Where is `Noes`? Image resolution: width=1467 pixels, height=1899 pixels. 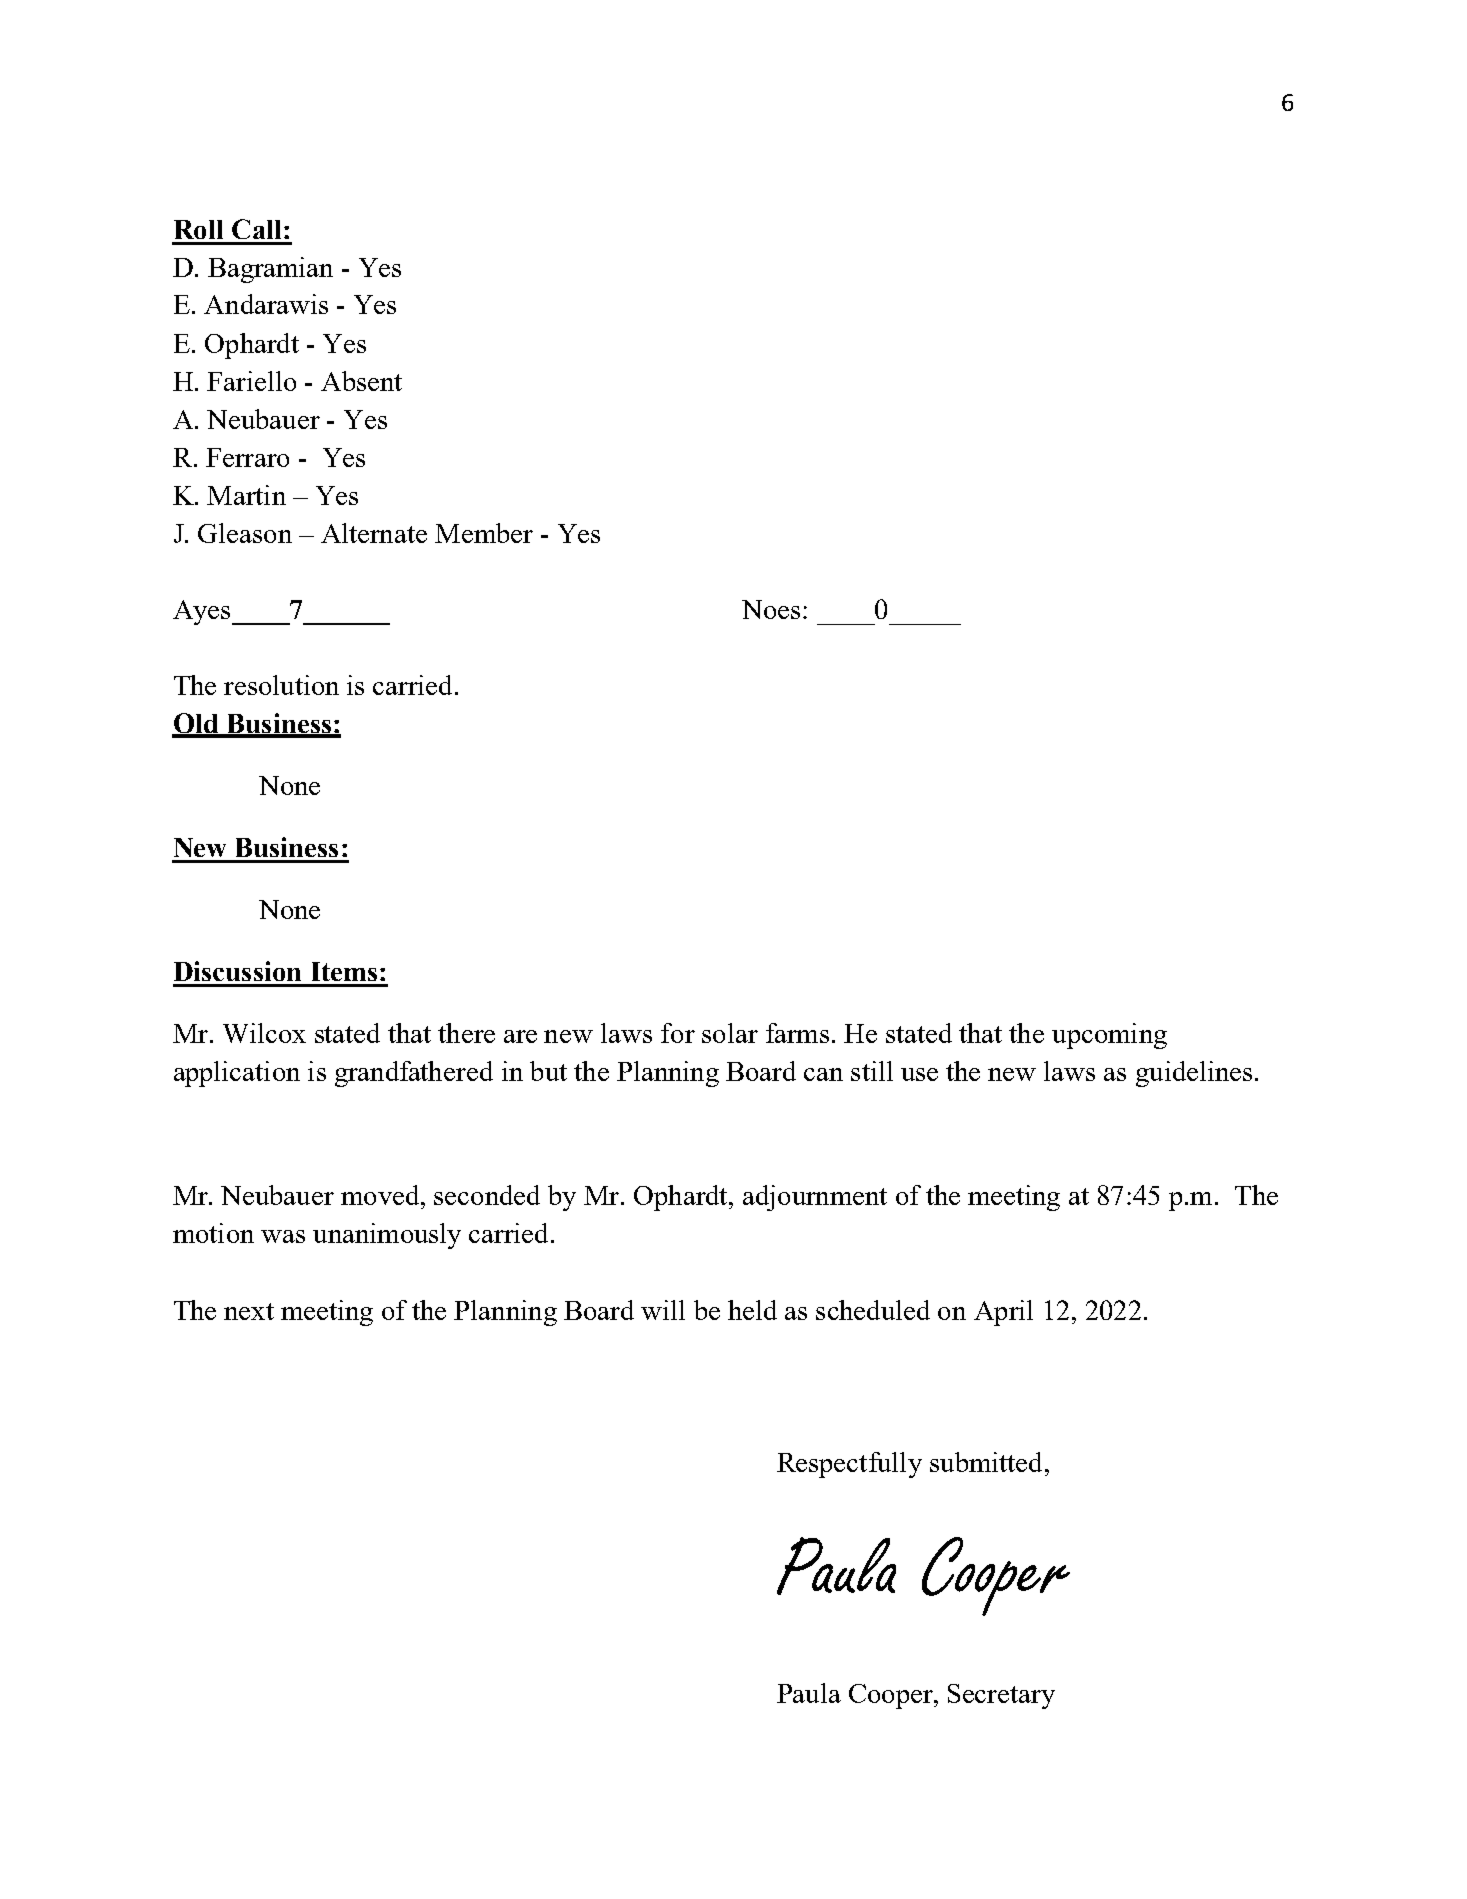
Noes is located at coordinates (771, 609).
